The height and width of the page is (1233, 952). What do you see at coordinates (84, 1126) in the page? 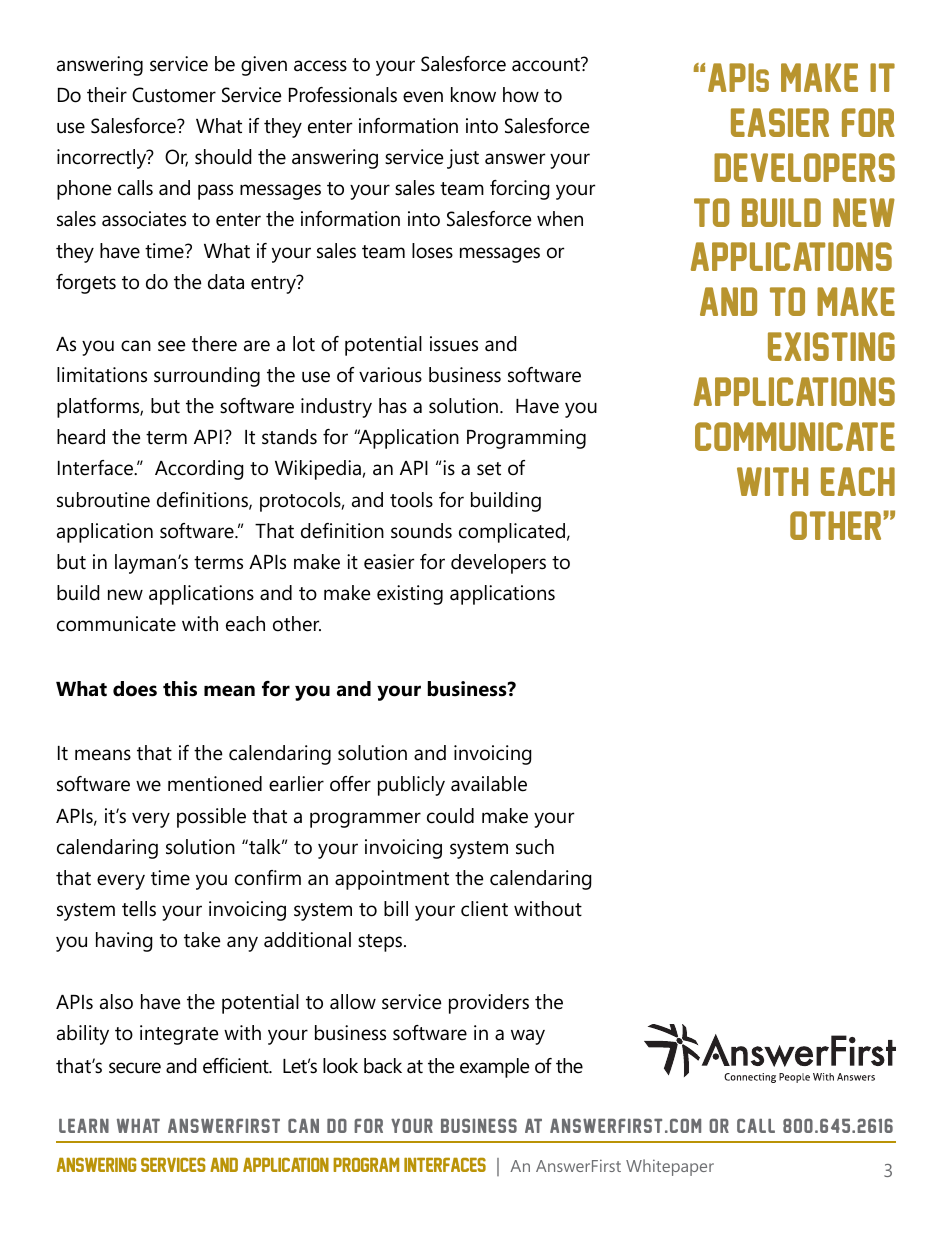
I see `learn` at bounding box center [84, 1126].
